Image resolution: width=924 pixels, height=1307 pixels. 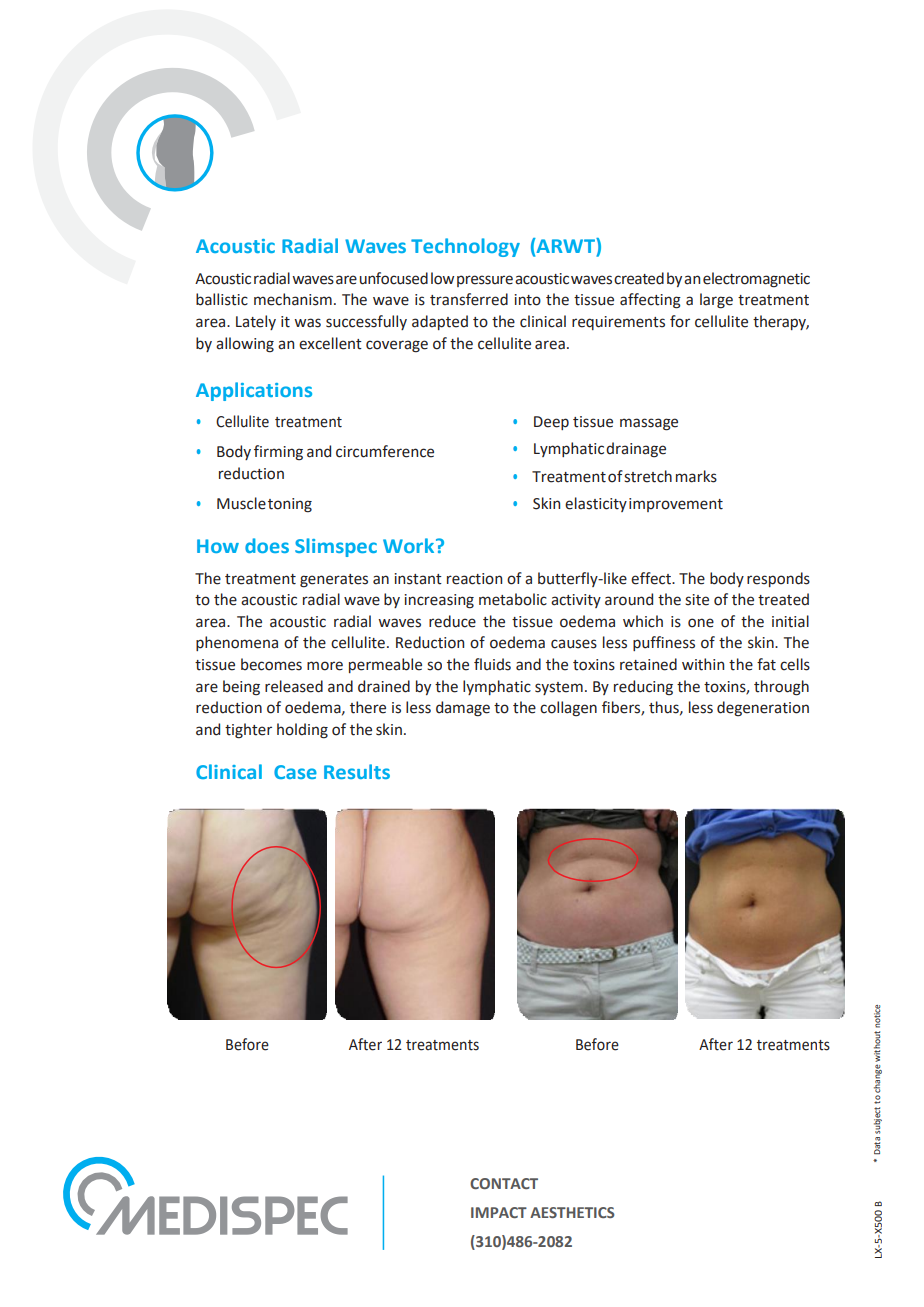 What do you see at coordinates (716, 301) in the screenshot?
I see `large` at bounding box center [716, 301].
